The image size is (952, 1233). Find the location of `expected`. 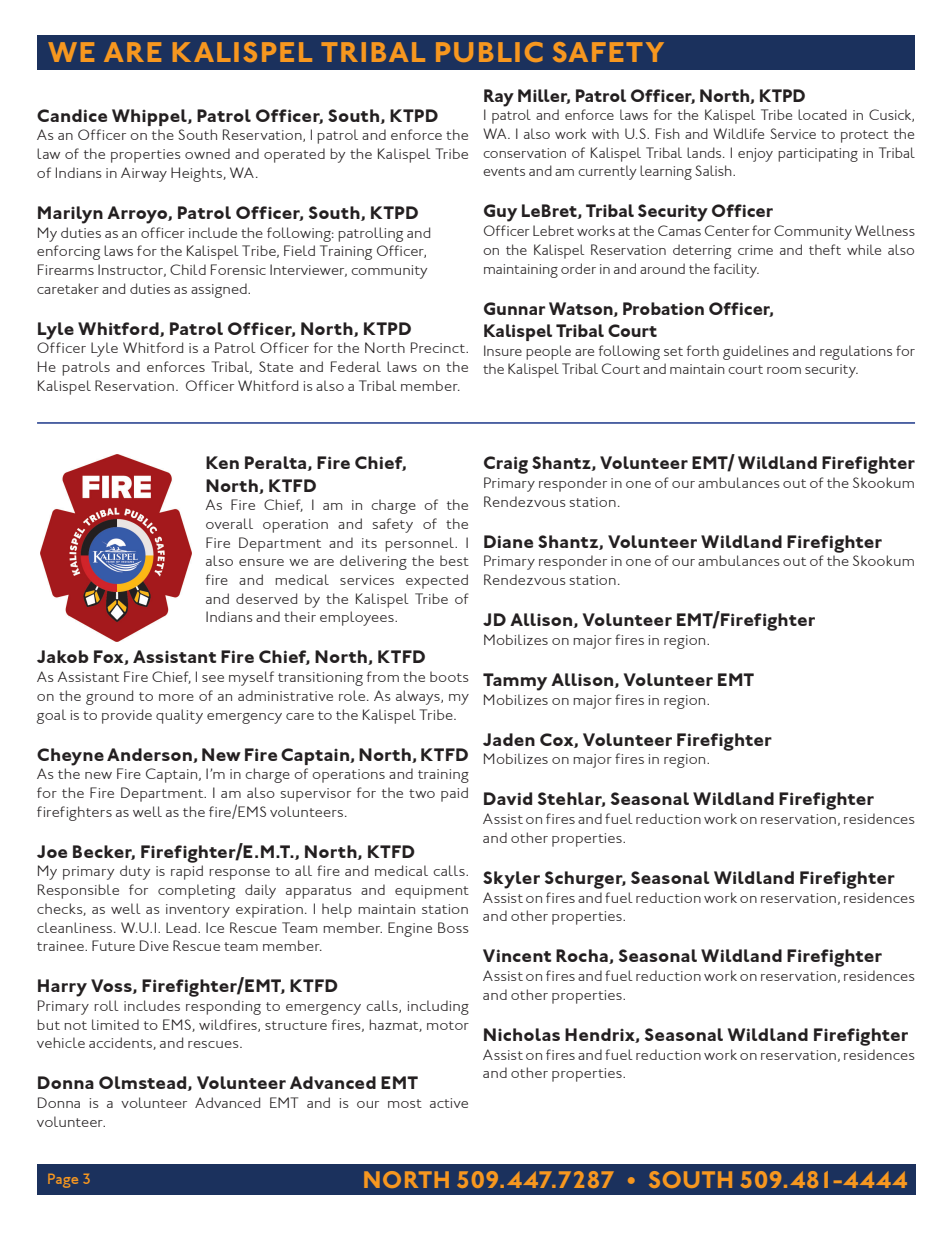

expected is located at coordinates (437, 581).
